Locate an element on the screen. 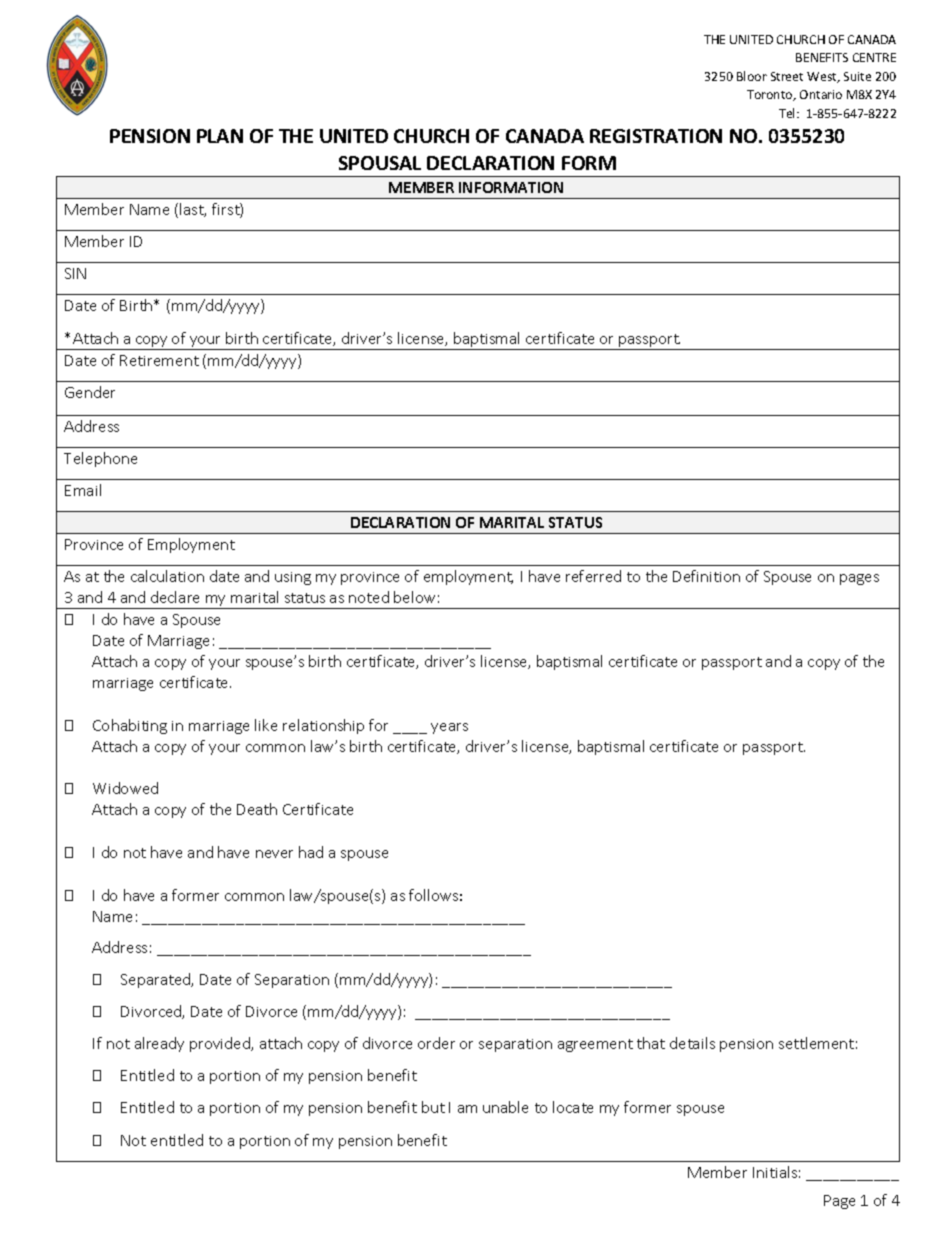 This screenshot has width=952, height=1233. SPOUSAL is located at coordinates (380, 163).
